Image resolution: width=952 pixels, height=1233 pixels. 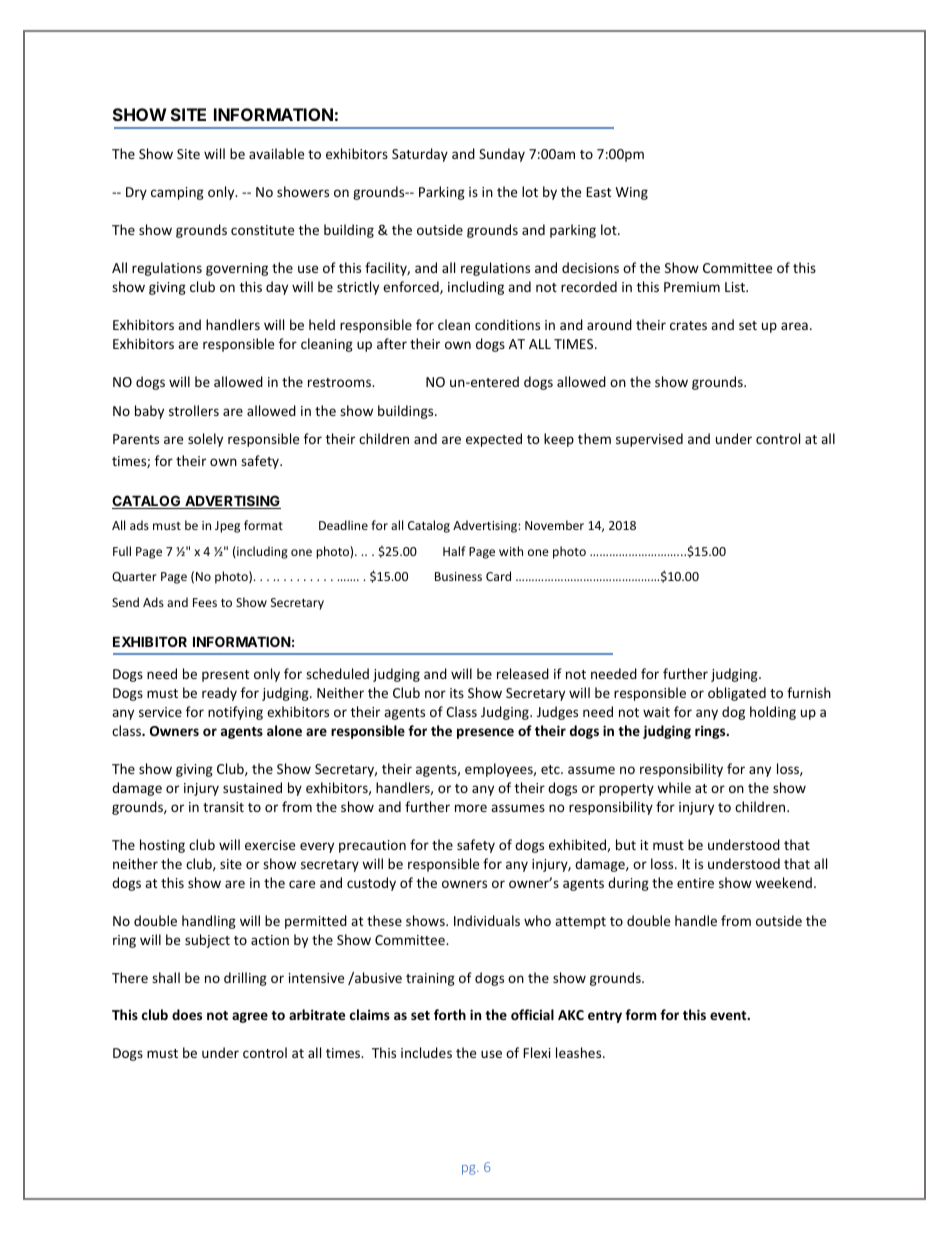 I want to click on Fees, so click(x=205, y=602).
